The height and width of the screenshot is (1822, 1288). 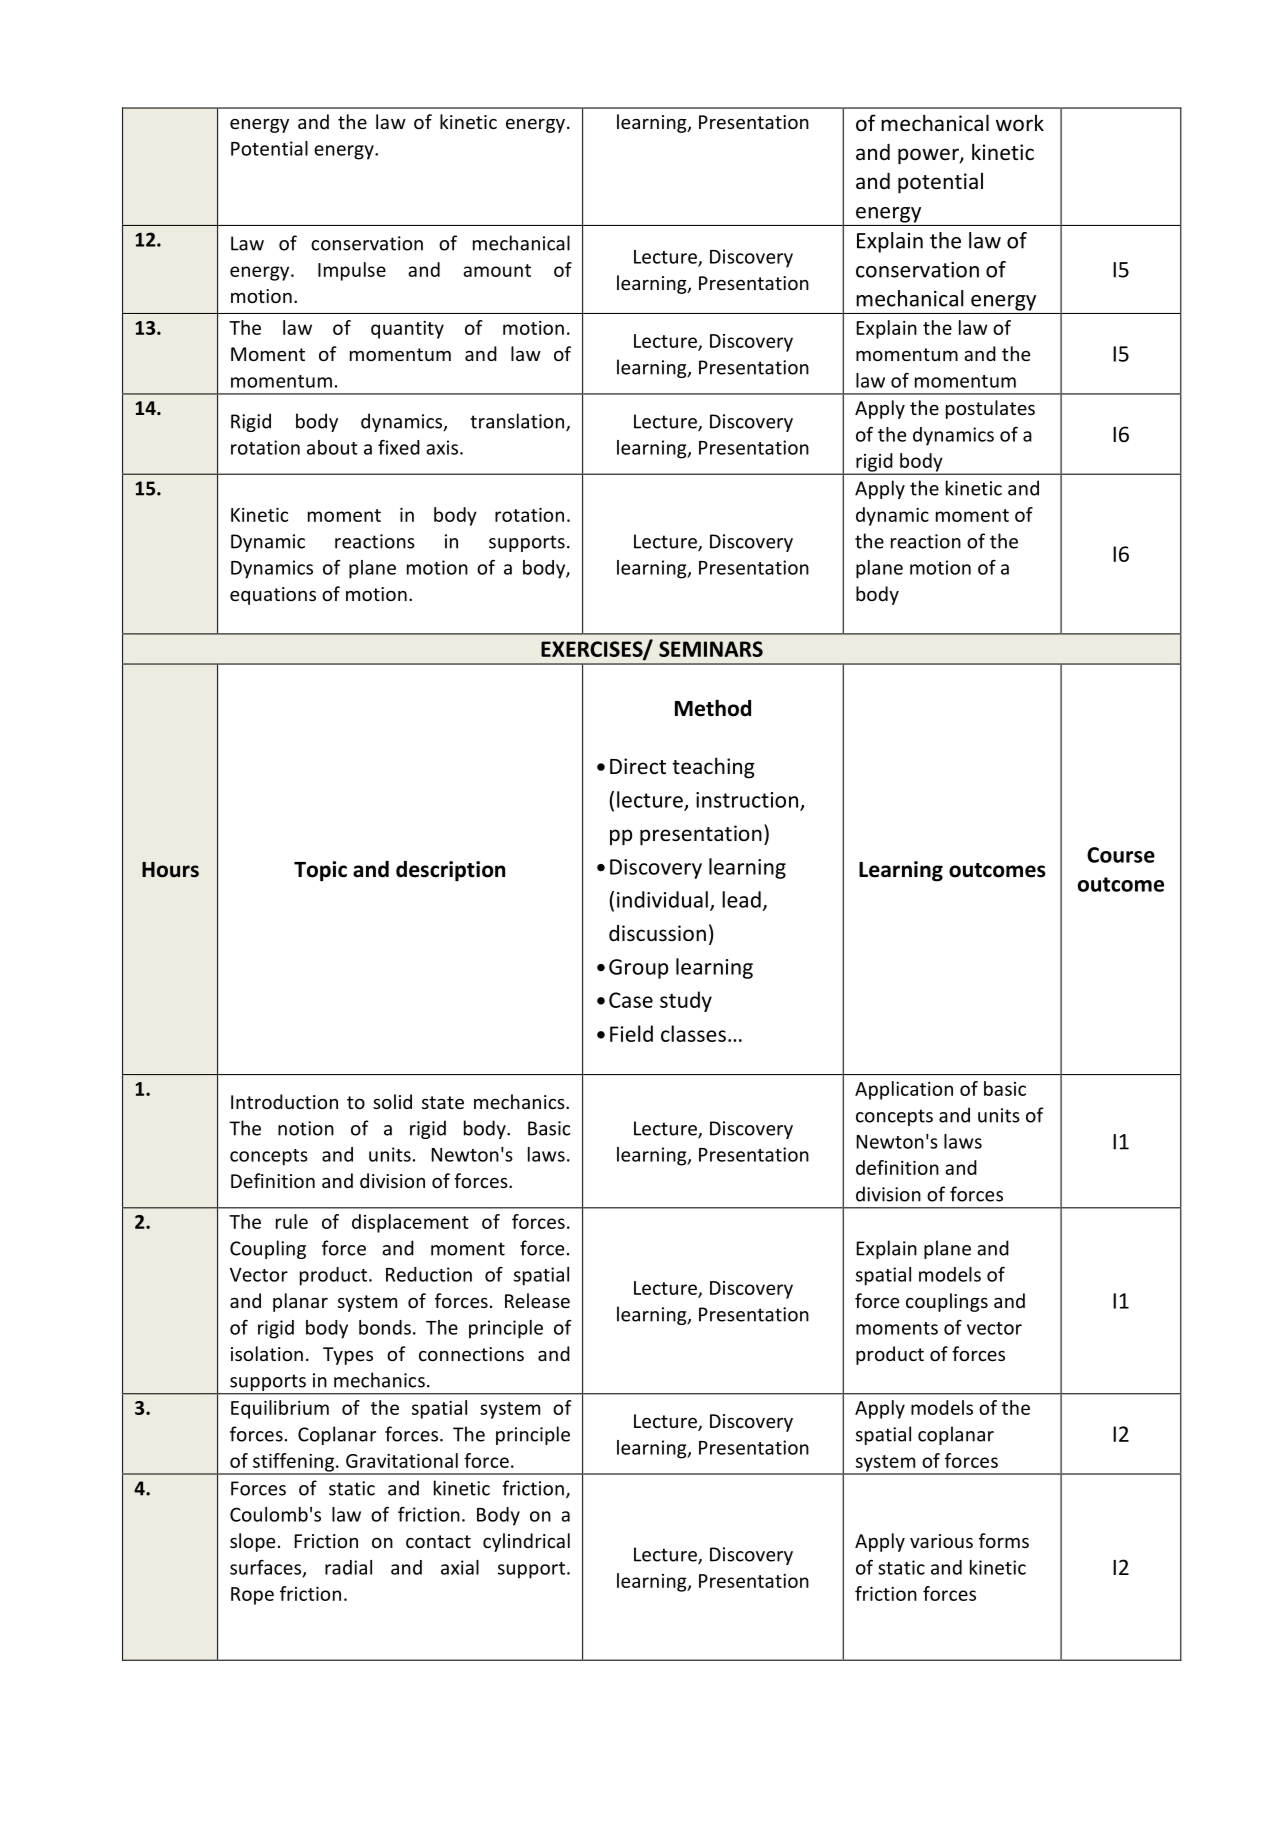 What do you see at coordinates (267, 1568) in the screenshot?
I see `surfaces` at bounding box center [267, 1568].
